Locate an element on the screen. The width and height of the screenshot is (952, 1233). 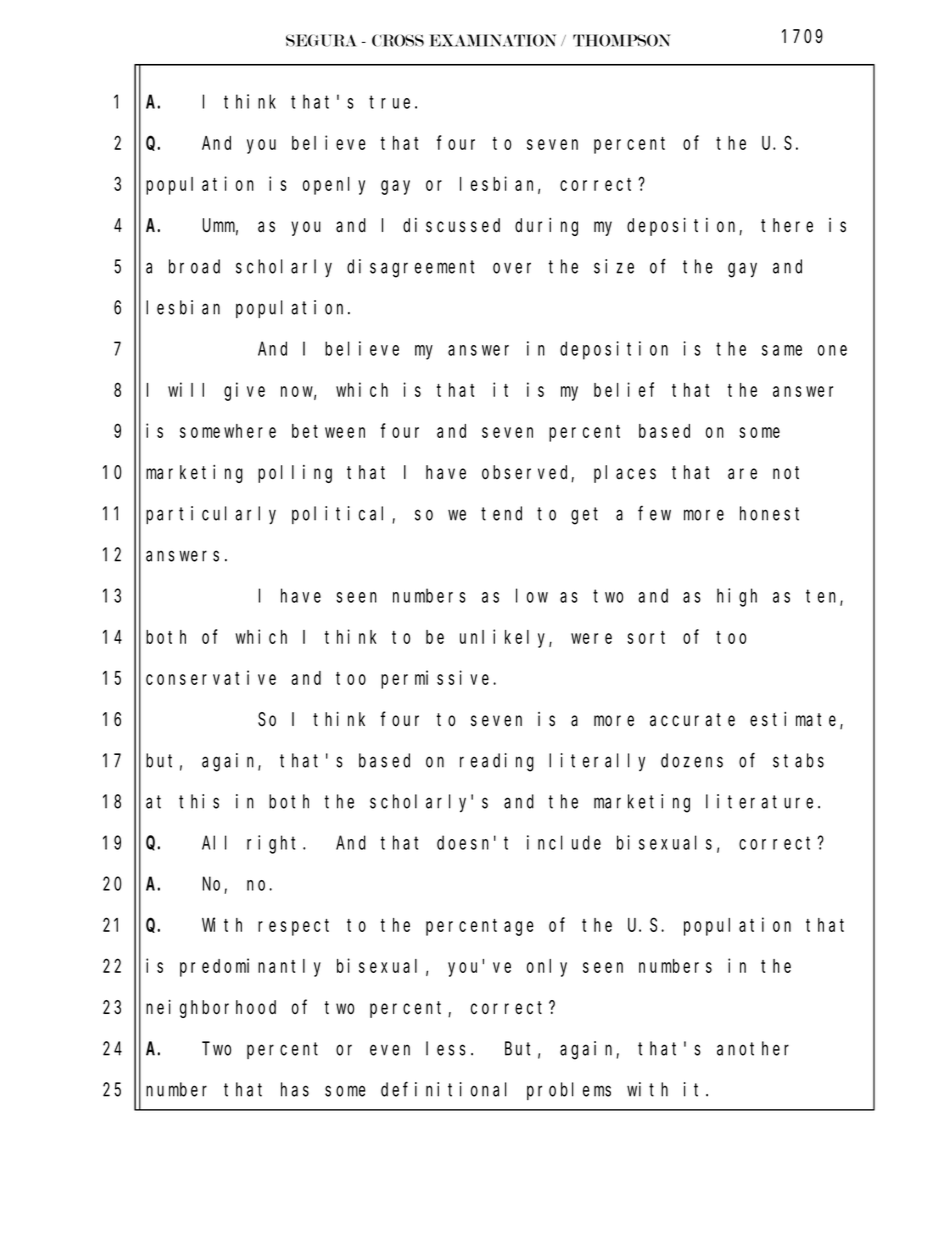
SEGURA is located at coordinates (321, 40).
